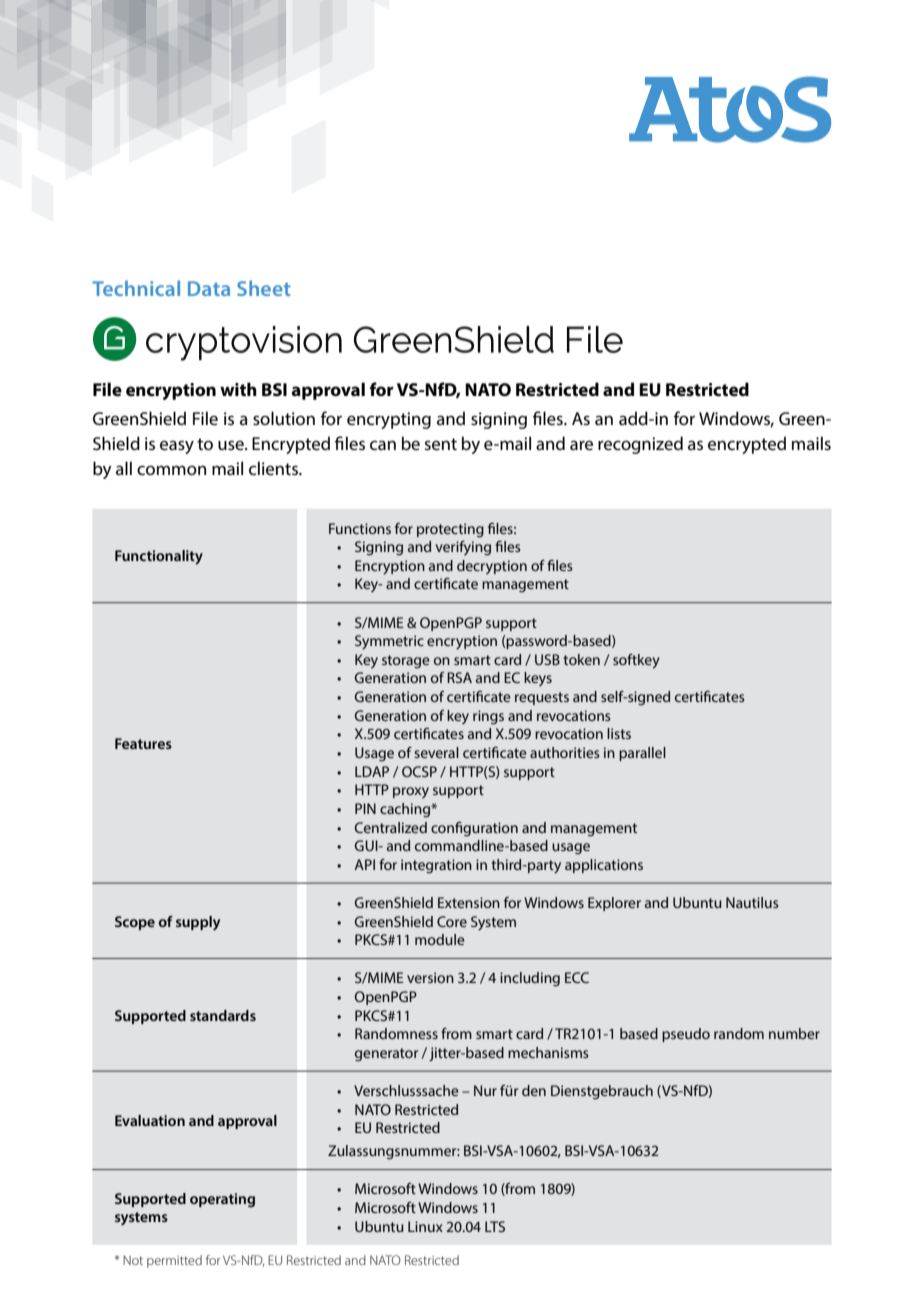 The image size is (924, 1308). Describe the element at coordinates (436, 752) in the page. I see `several` at that location.
